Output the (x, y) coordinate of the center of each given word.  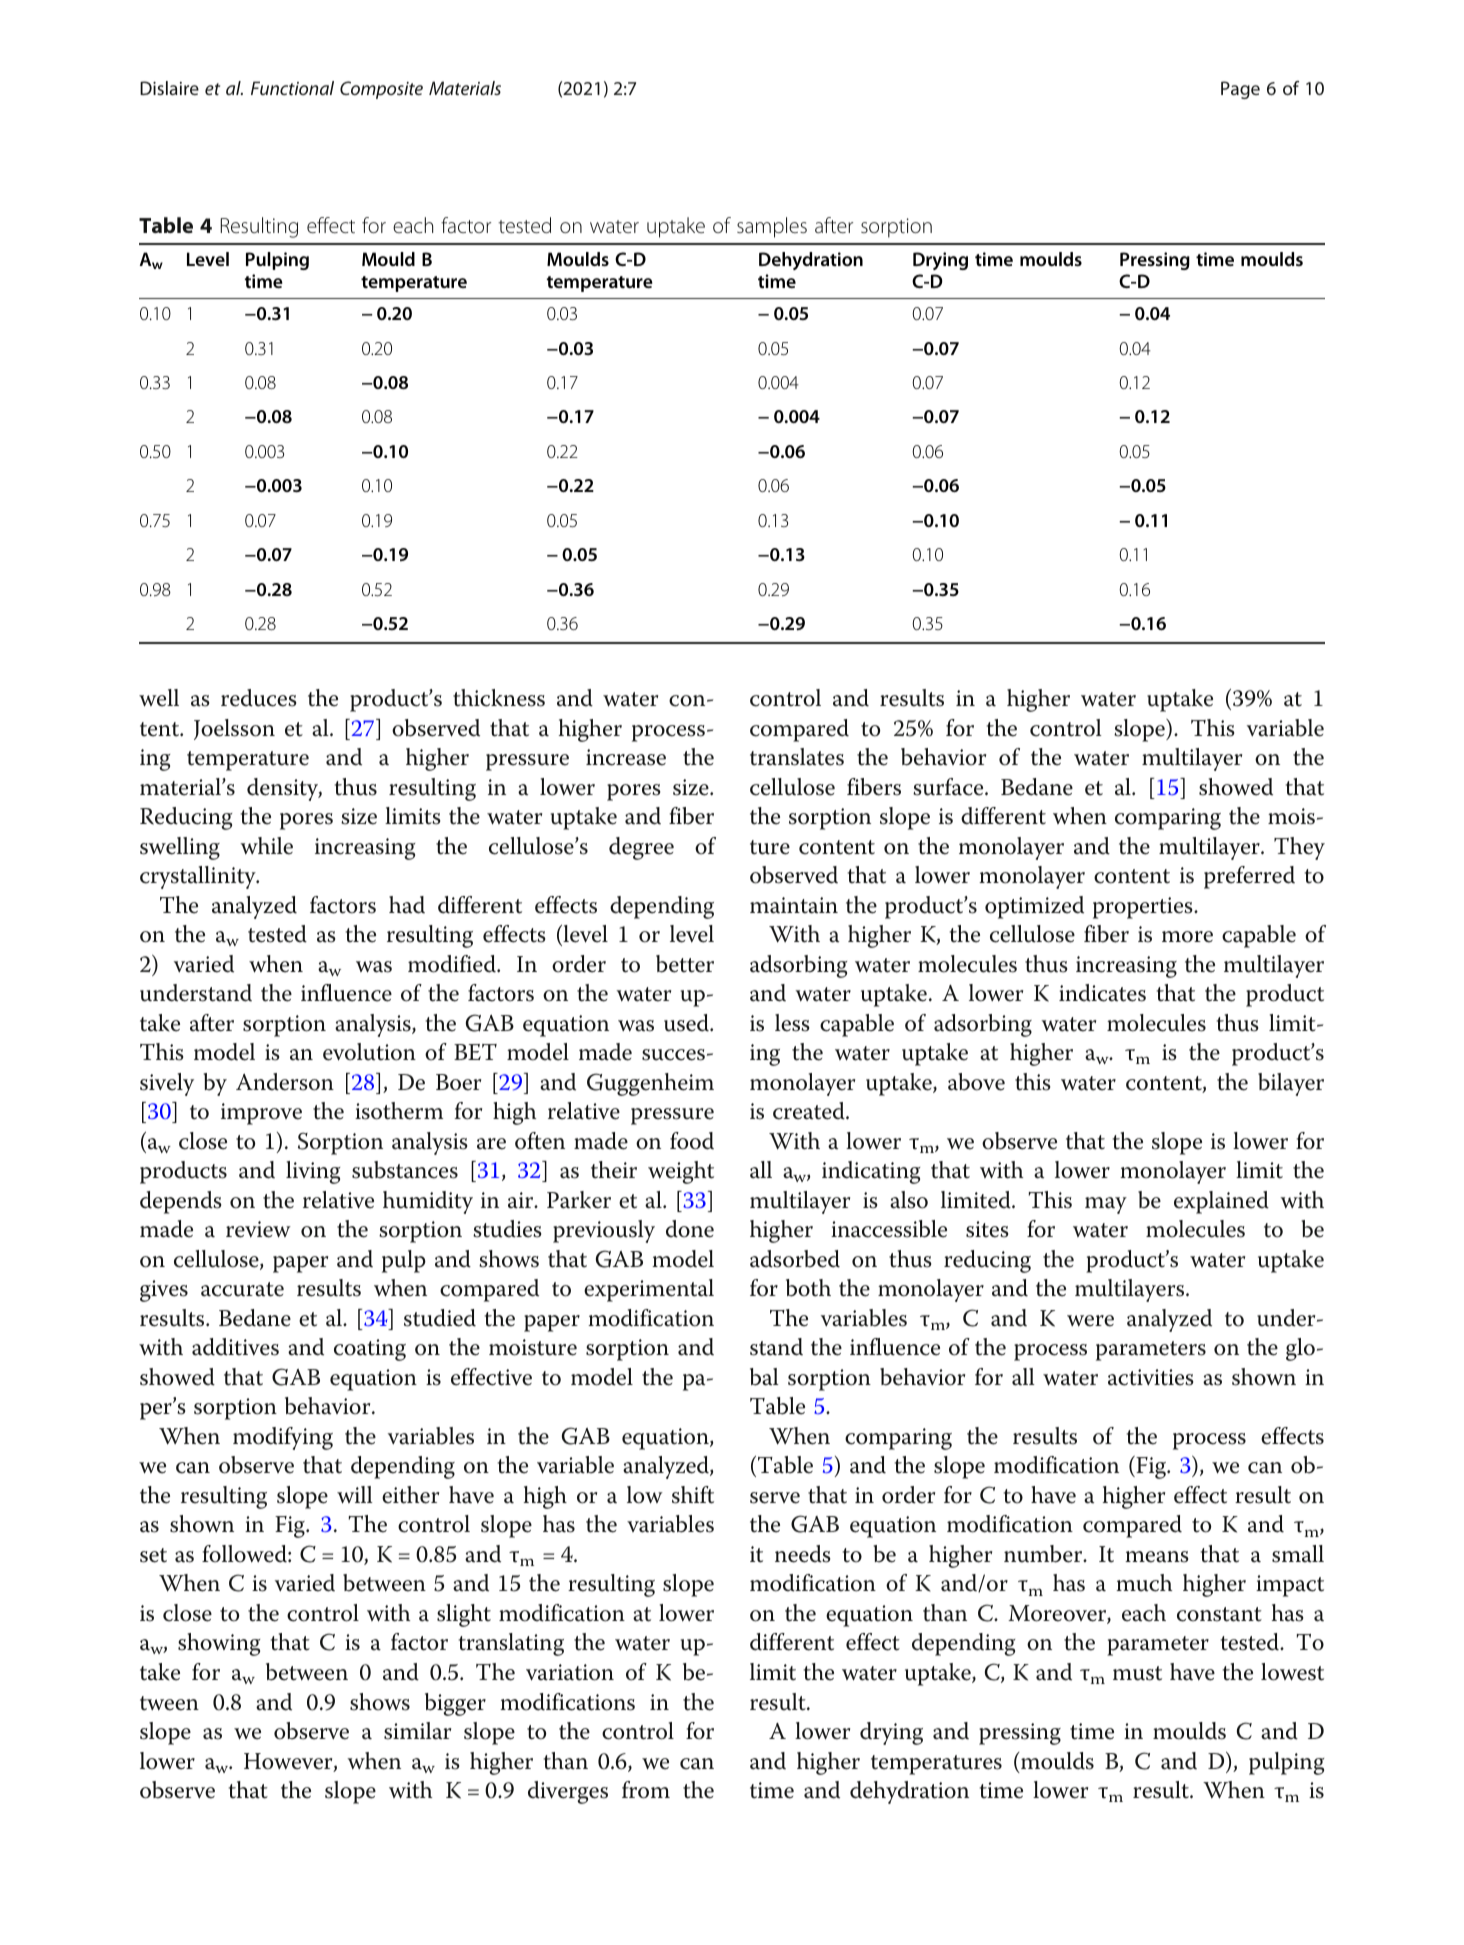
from (646, 1790)
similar (417, 1731)
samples (772, 227)
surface (949, 787)
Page (1240, 90)
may (1106, 1205)
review (258, 1229)
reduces (259, 698)
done (690, 1229)
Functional (292, 88)
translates (797, 757)
